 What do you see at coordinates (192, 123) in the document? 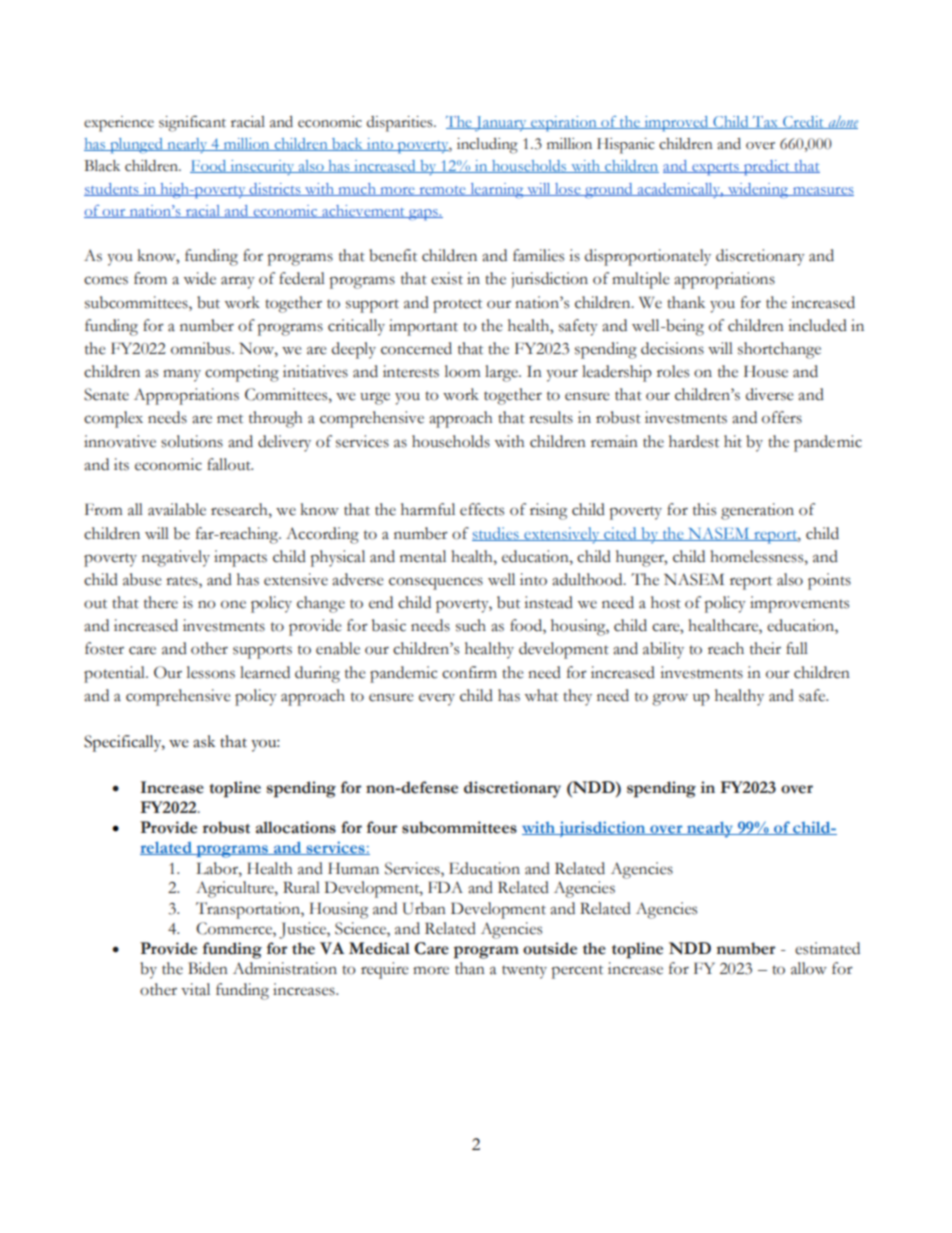
I see `significant` at bounding box center [192, 123].
